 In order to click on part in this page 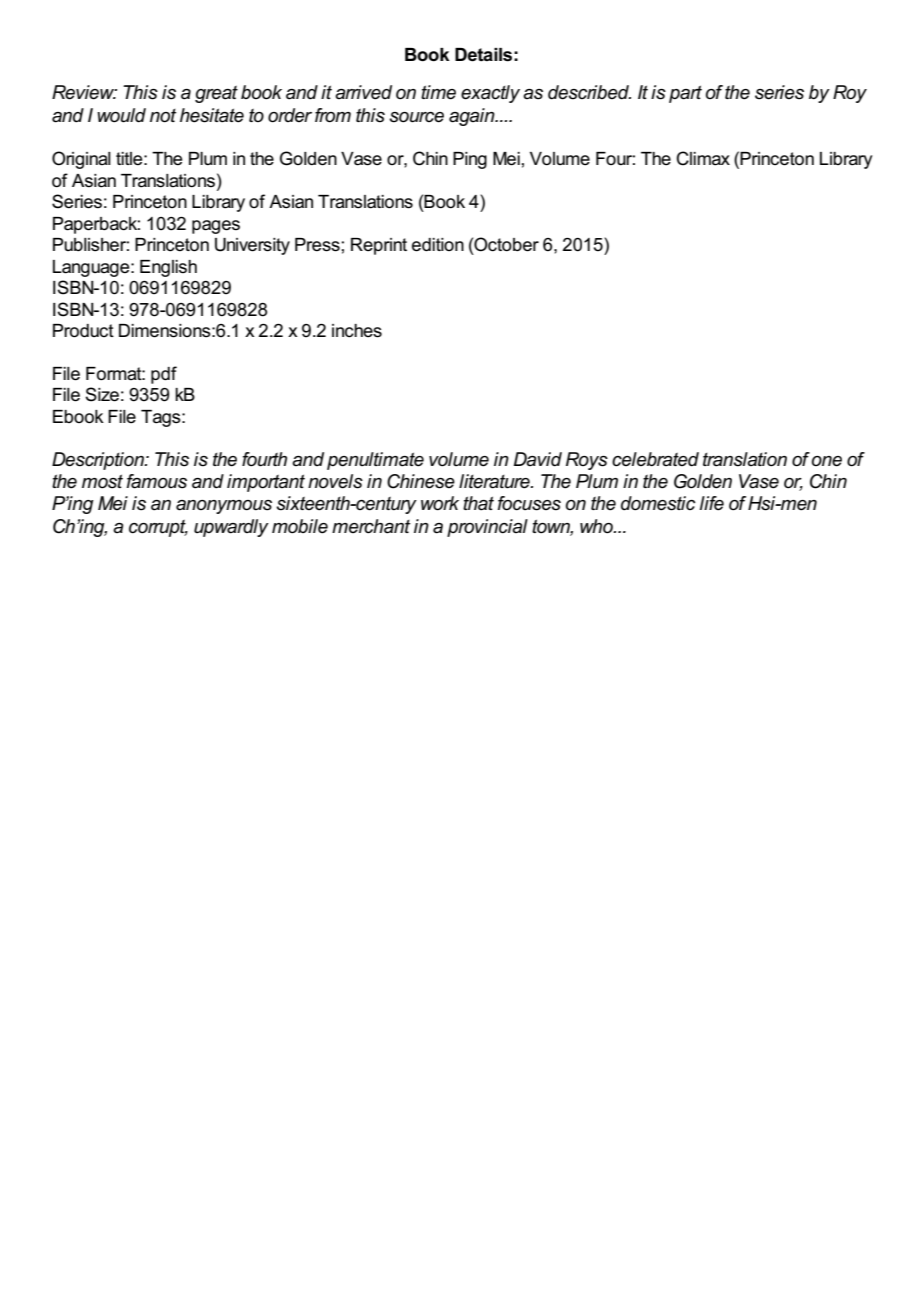, I will do `click(685, 94)`.
